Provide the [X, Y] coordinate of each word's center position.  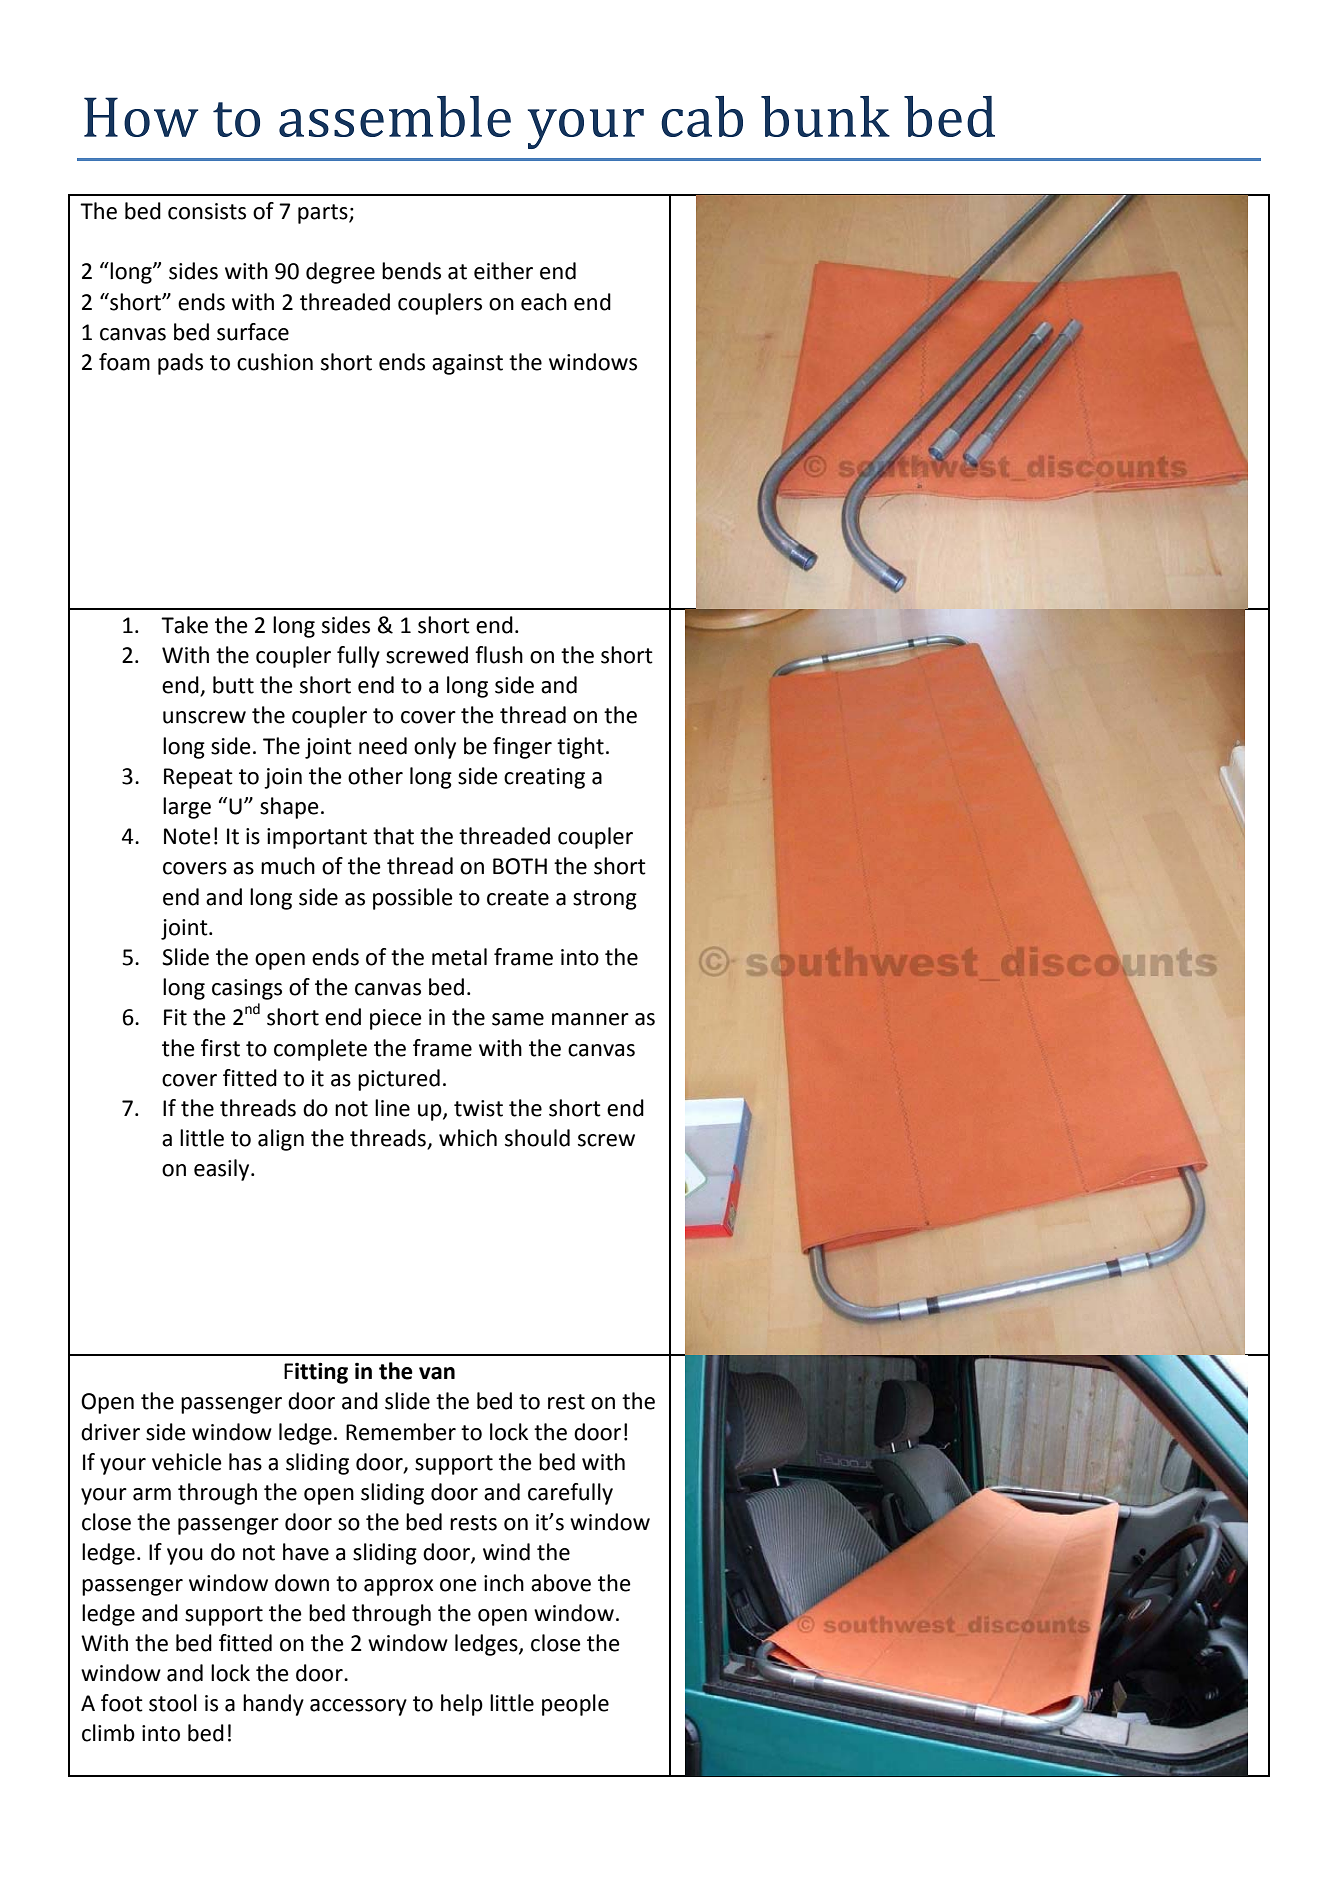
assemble [395, 116]
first [220, 1048]
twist [478, 1108]
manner [590, 1019]
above [561, 1583]
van [437, 1373]
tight [580, 748]
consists [207, 211]
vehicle [187, 1462]
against [467, 364]
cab [702, 116]
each [544, 302]
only [435, 748]
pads [180, 364]
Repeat [198, 778]
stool [173, 1703]
